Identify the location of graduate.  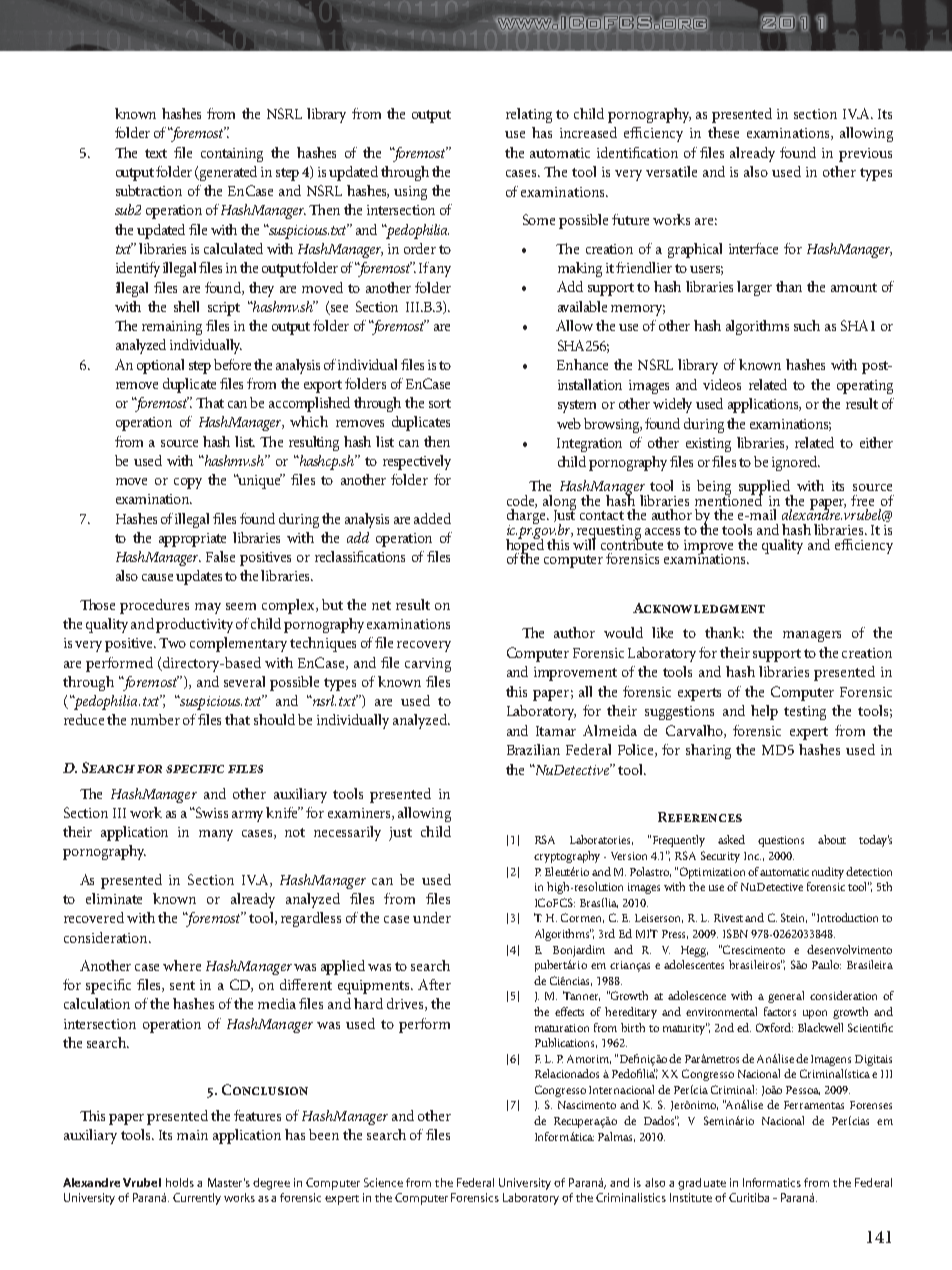
(702, 1184).
